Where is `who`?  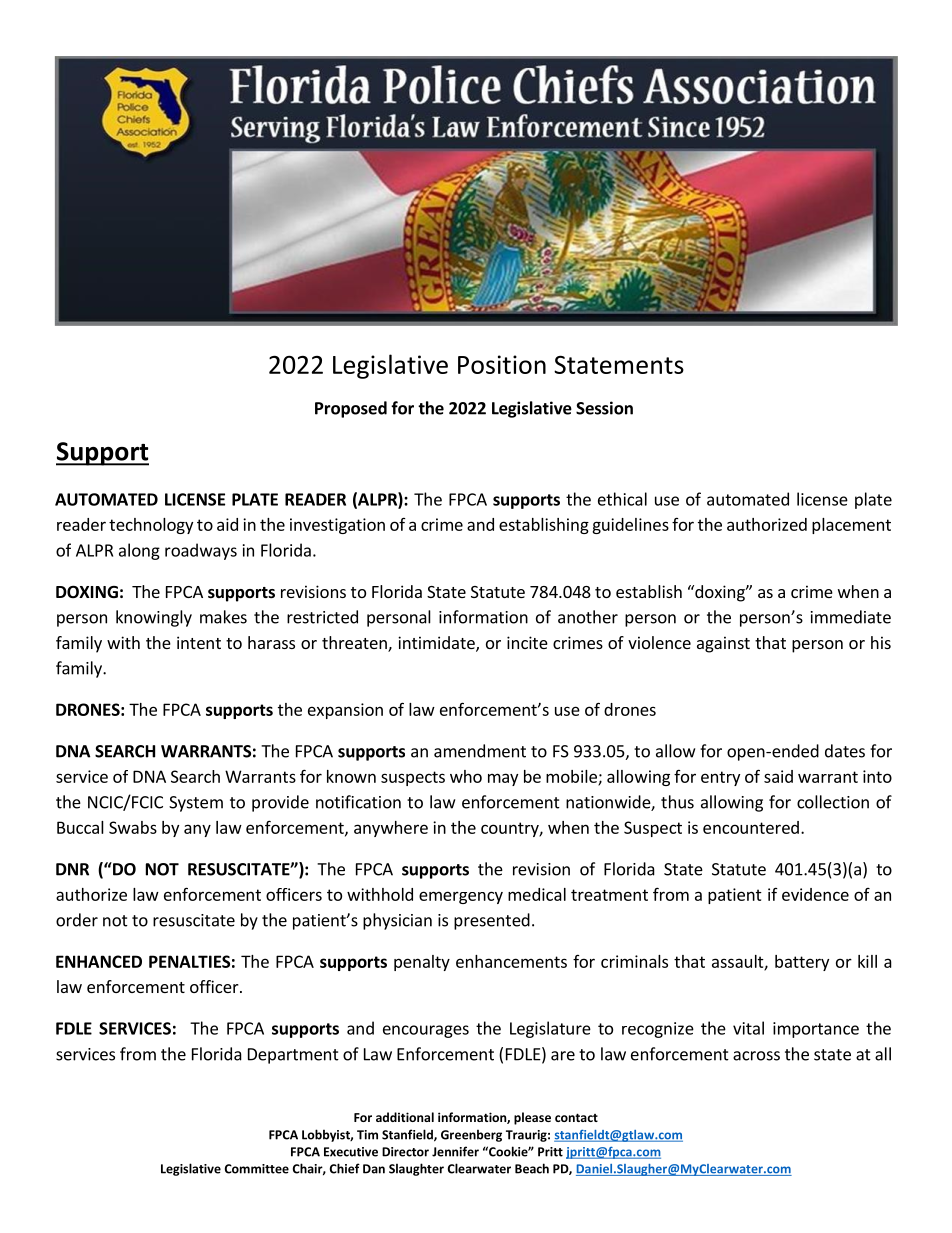 who is located at coordinates (466, 776).
